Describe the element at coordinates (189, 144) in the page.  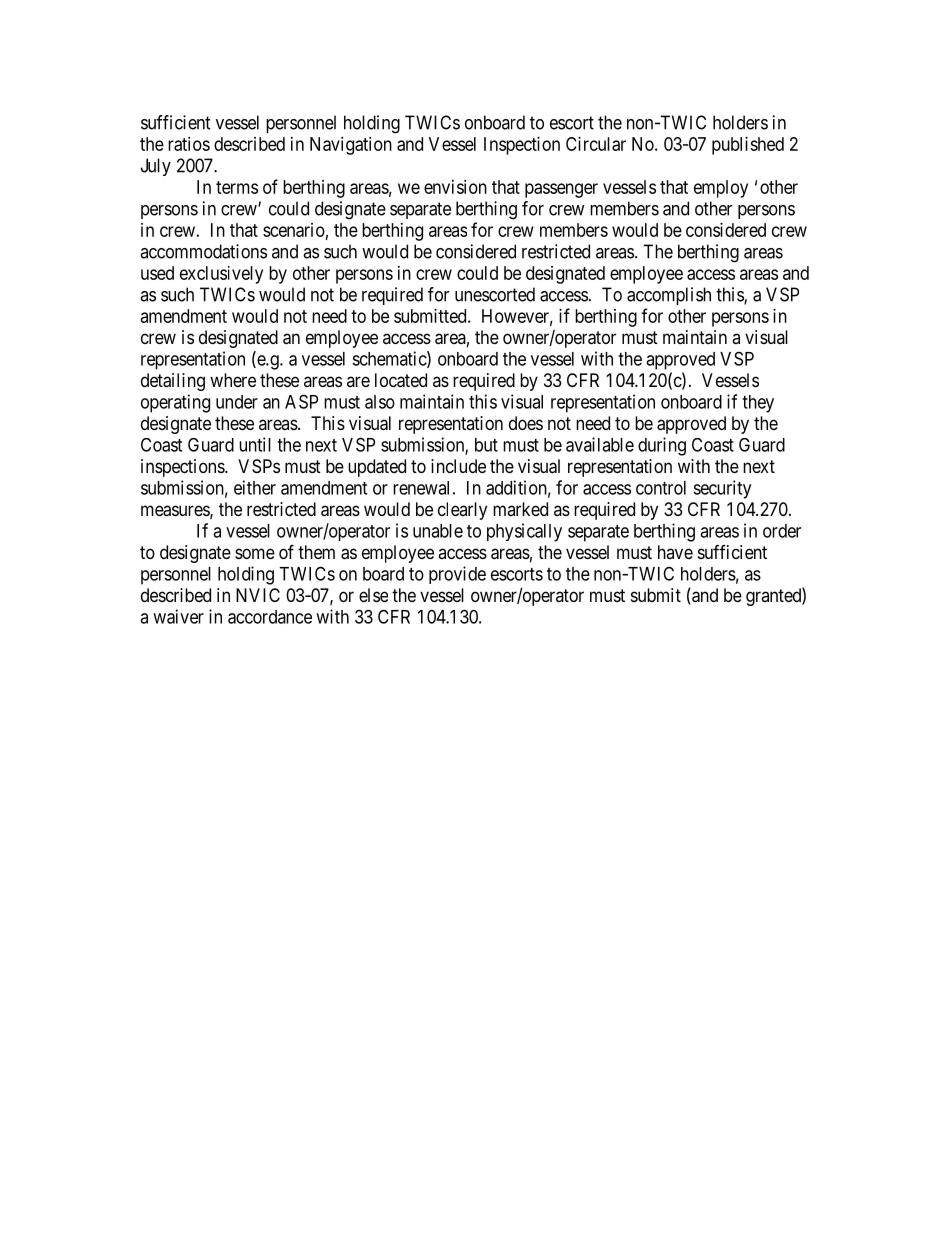
I see `ratios` at that location.
